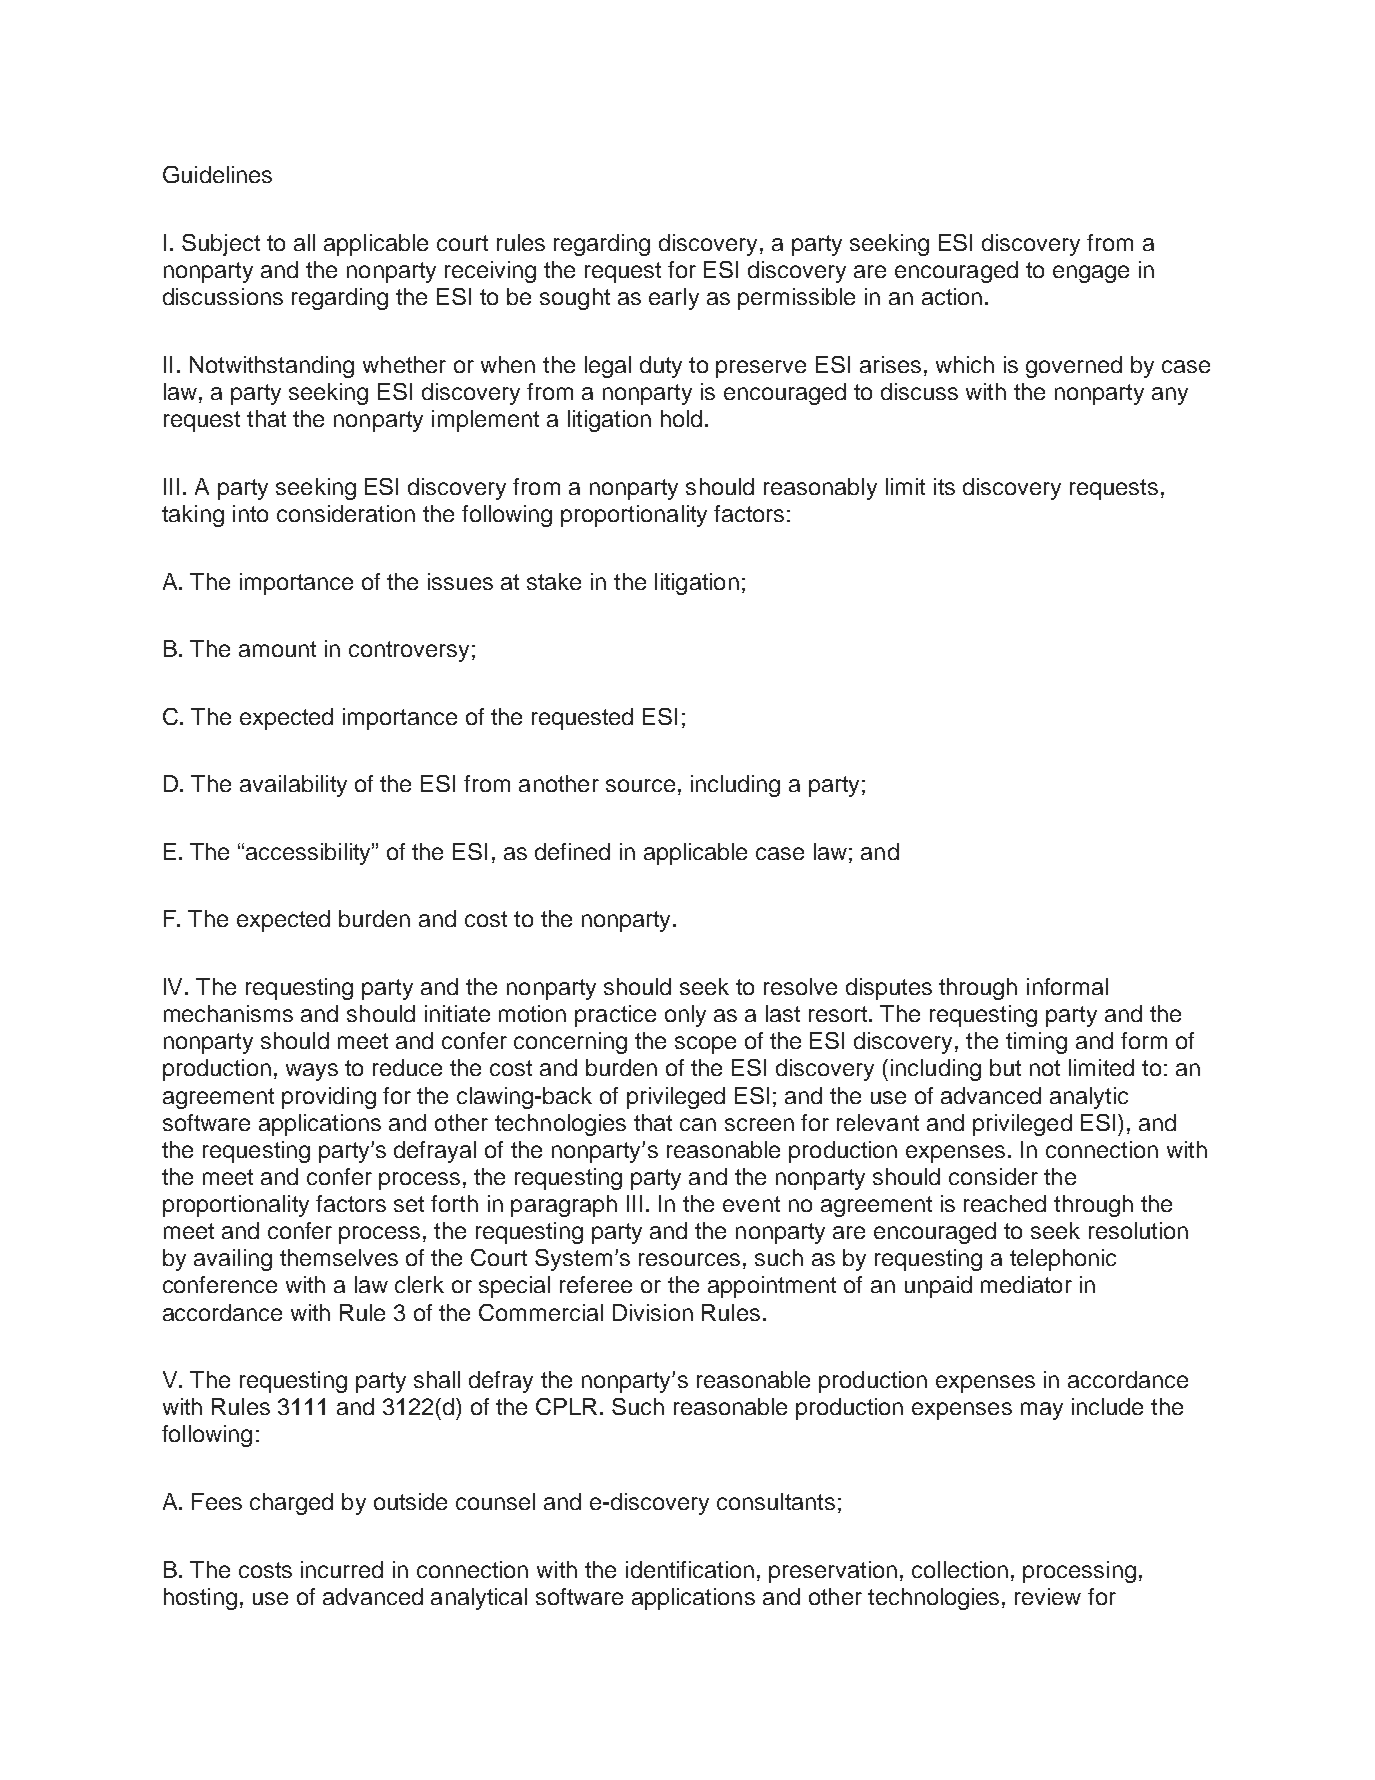  Describe the element at coordinates (572, 851) in the screenshot. I see `defined` at that location.
